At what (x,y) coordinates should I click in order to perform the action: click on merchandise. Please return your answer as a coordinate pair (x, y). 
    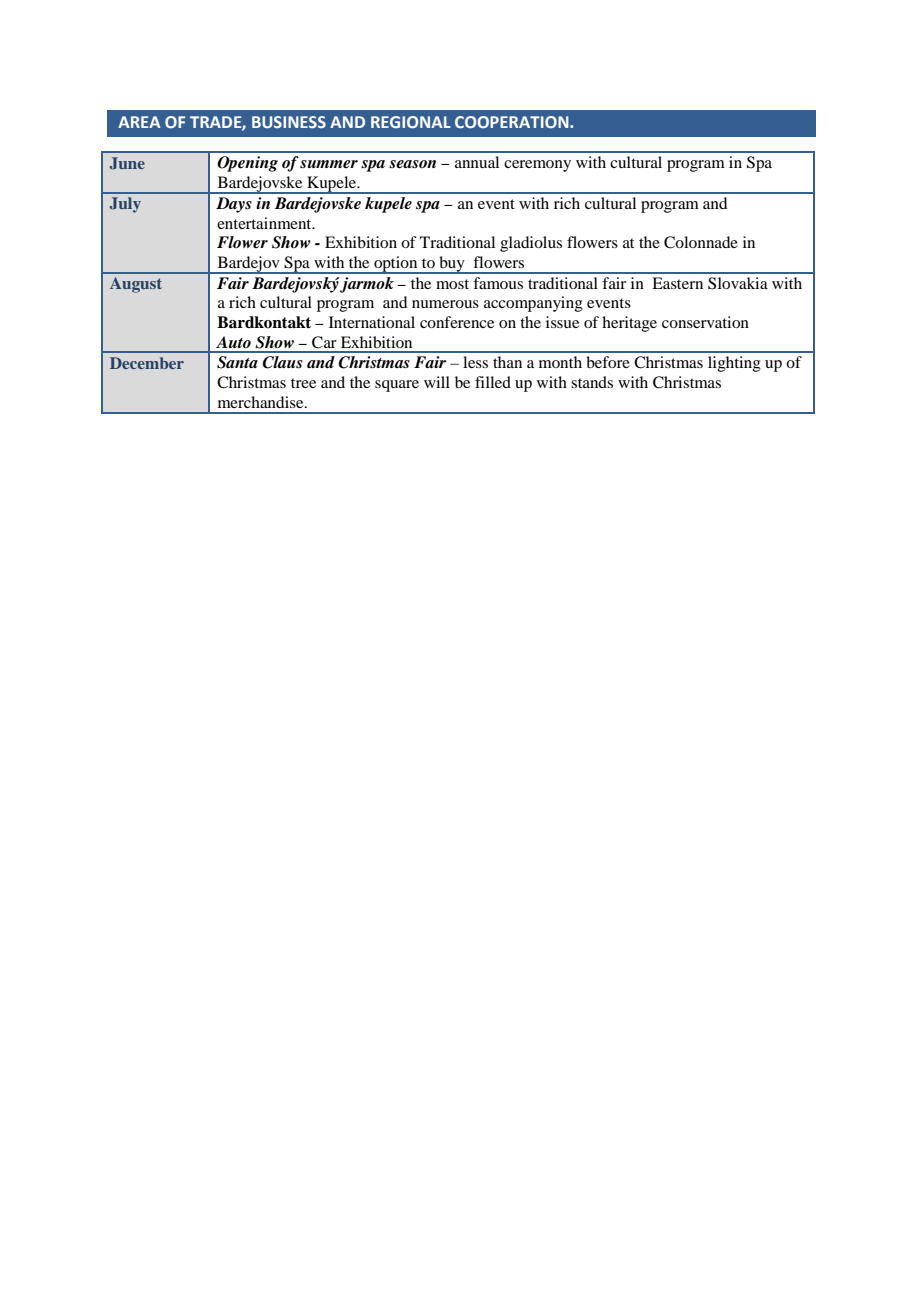
    Looking at the image, I should click on (262, 402).
